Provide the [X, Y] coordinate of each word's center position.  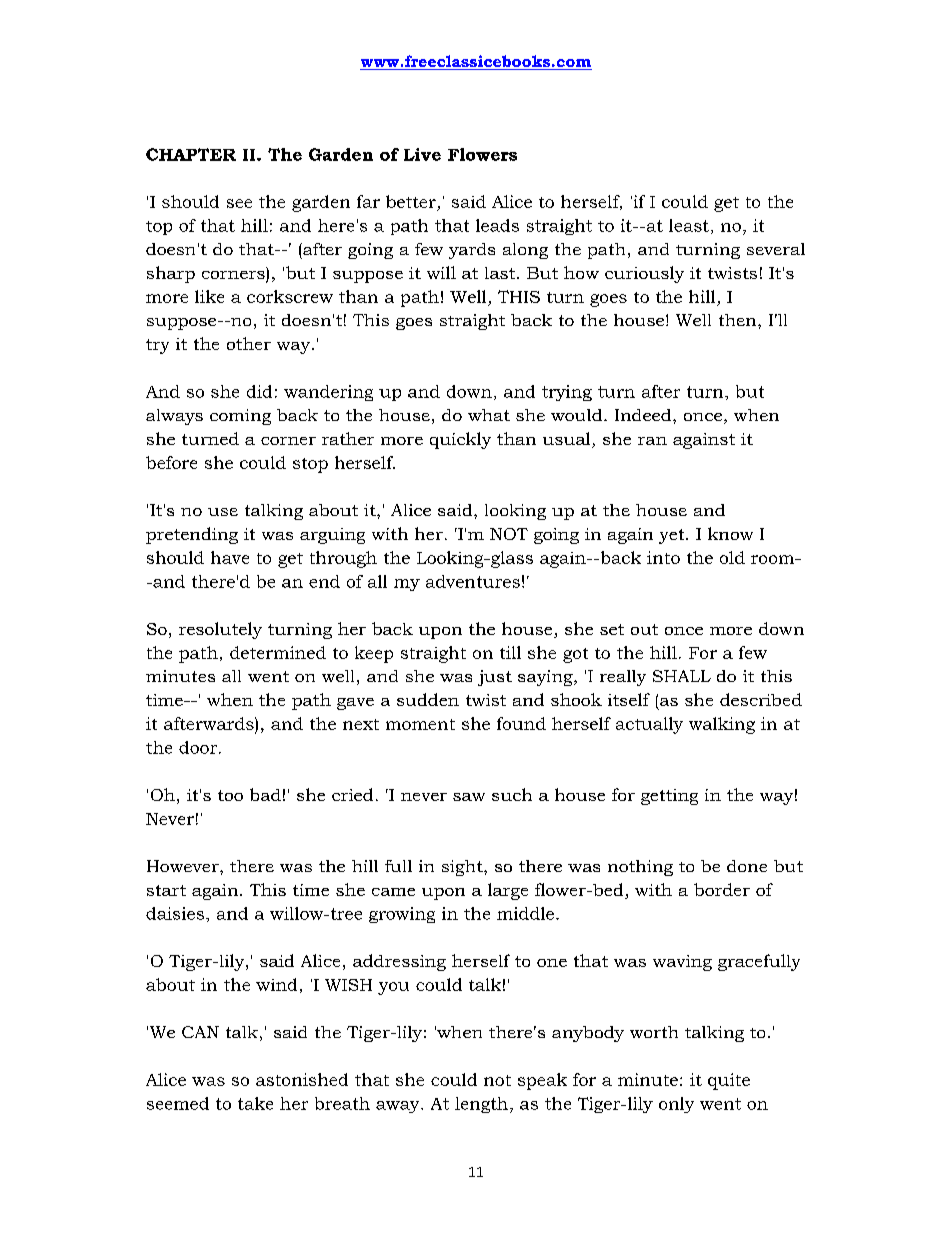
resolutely [220, 630]
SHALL [682, 676]
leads [497, 225]
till [510, 652]
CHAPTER [191, 154]
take [255, 1103]
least [689, 225]
